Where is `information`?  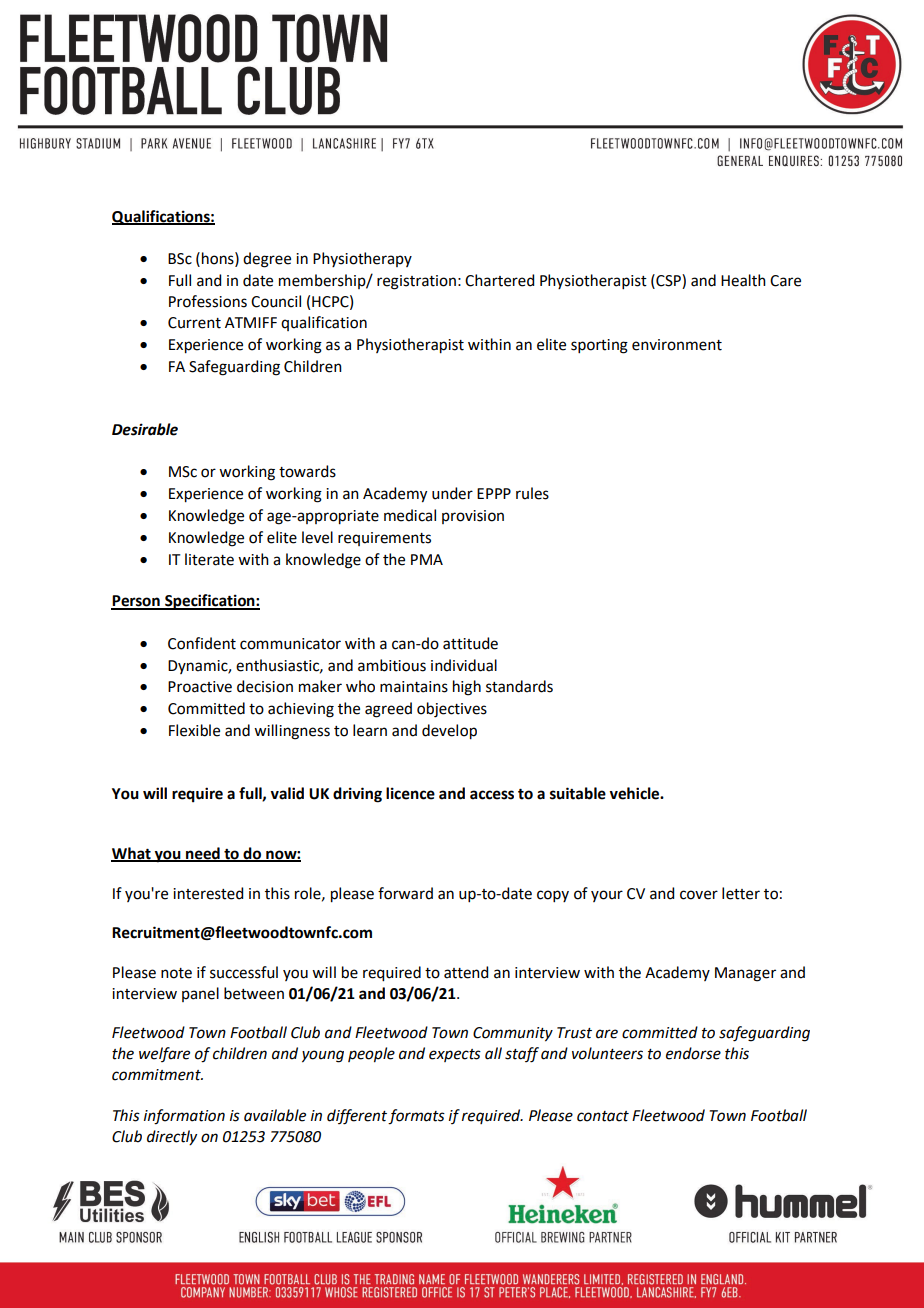
information is located at coordinates (184, 1117).
